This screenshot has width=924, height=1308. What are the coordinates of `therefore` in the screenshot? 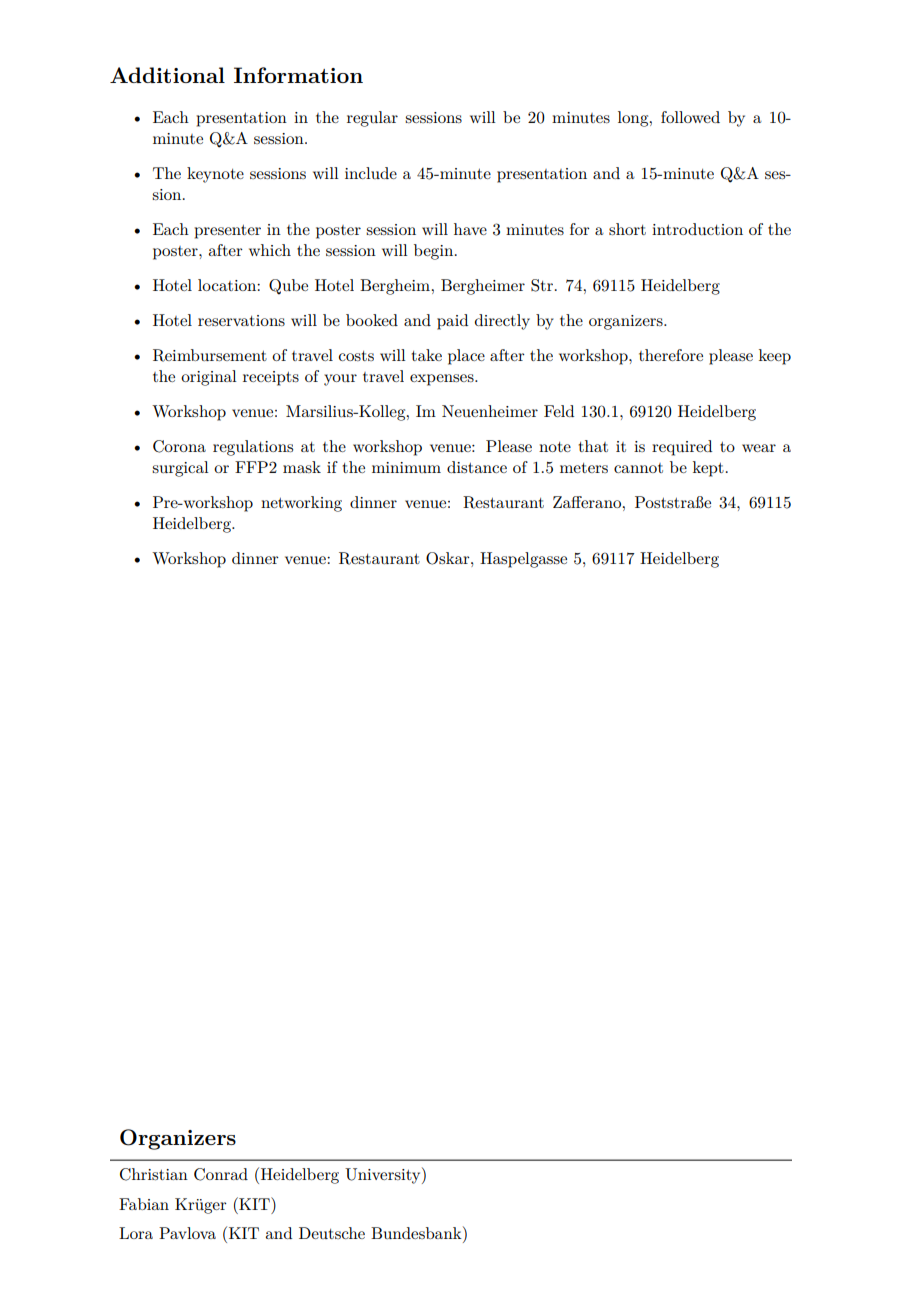 It's located at (671, 355).
